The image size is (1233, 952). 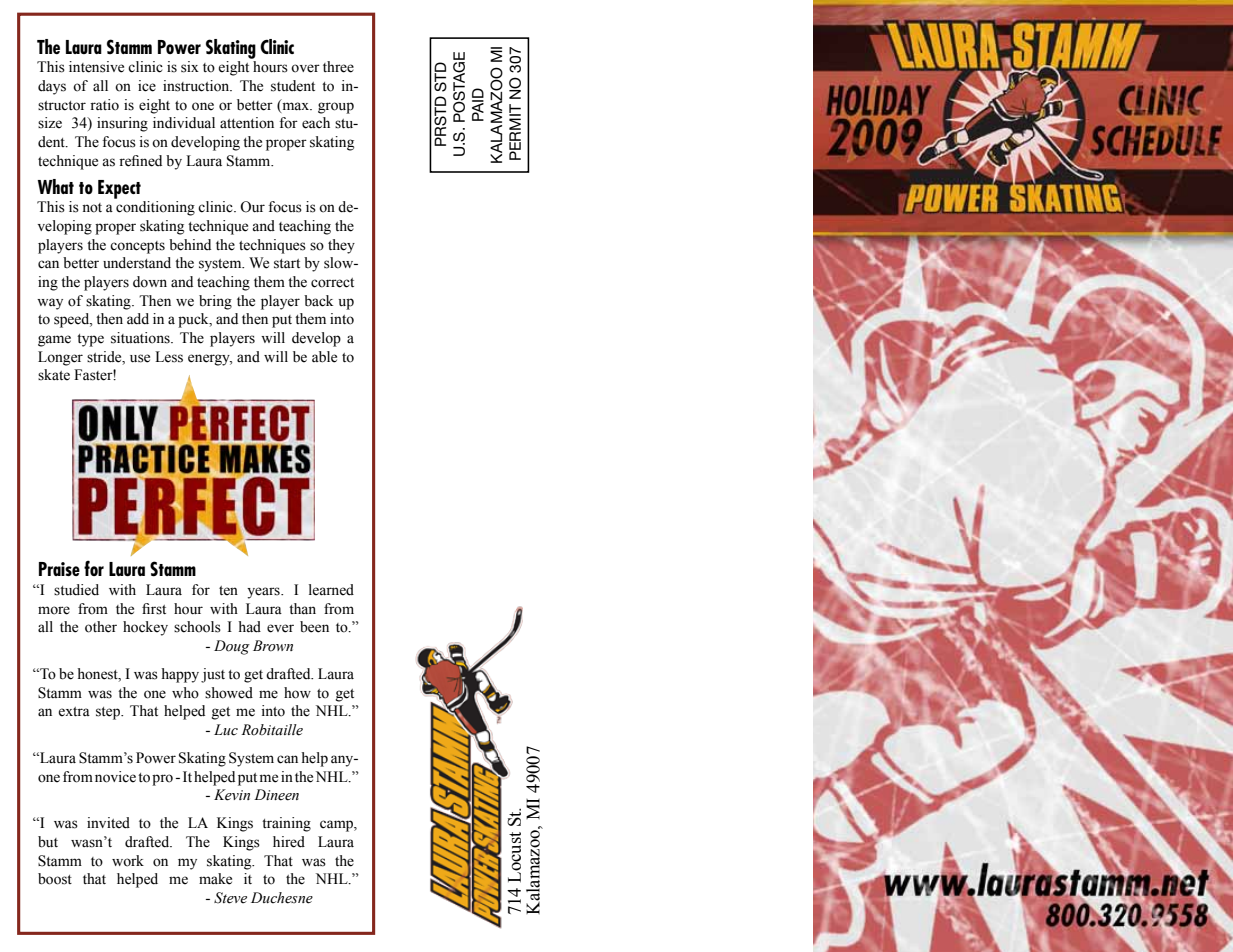 What do you see at coordinates (90, 340) in the screenshot?
I see `type` at bounding box center [90, 340].
